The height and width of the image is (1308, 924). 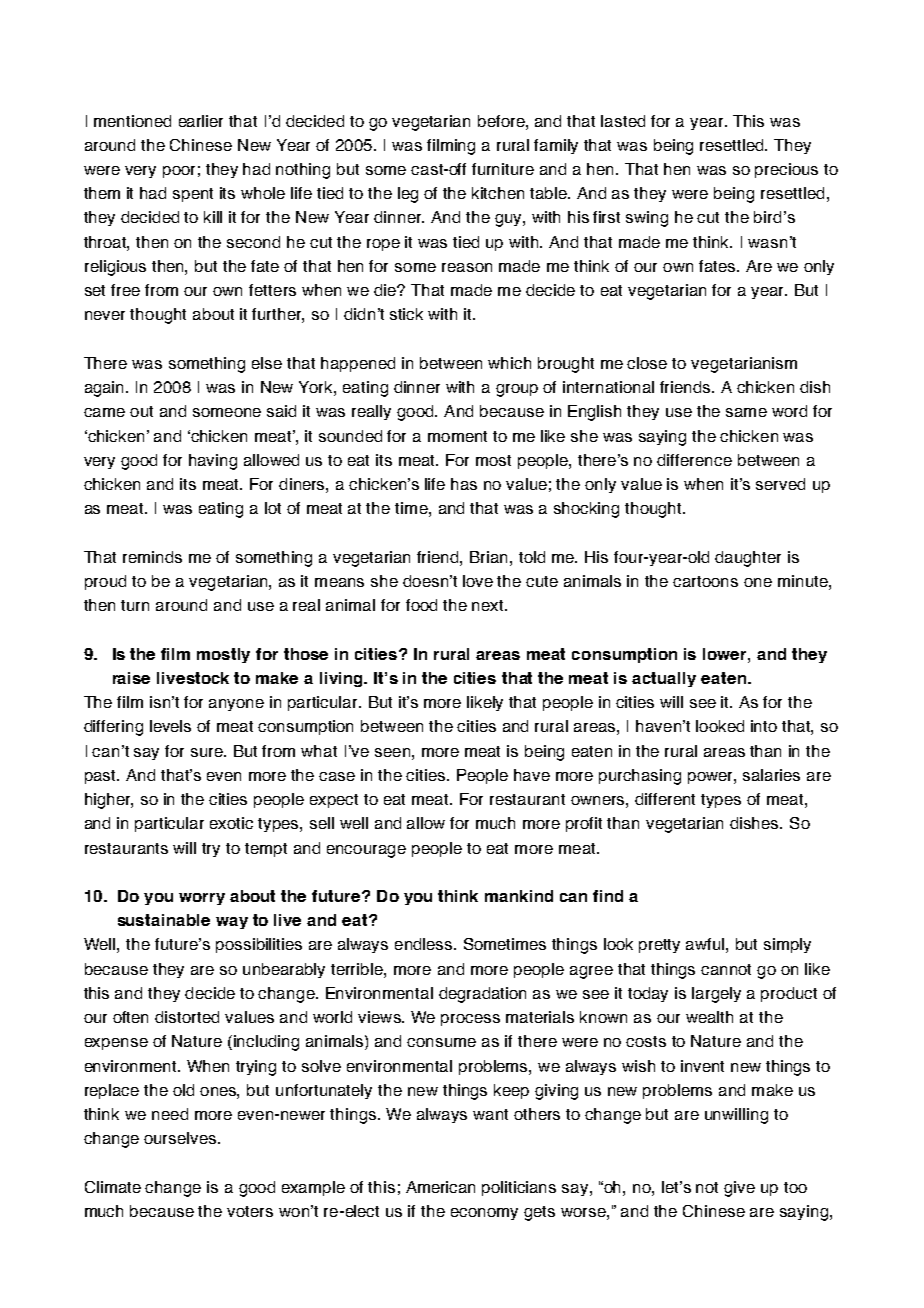 I want to click on furniture, so click(x=503, y=169).
